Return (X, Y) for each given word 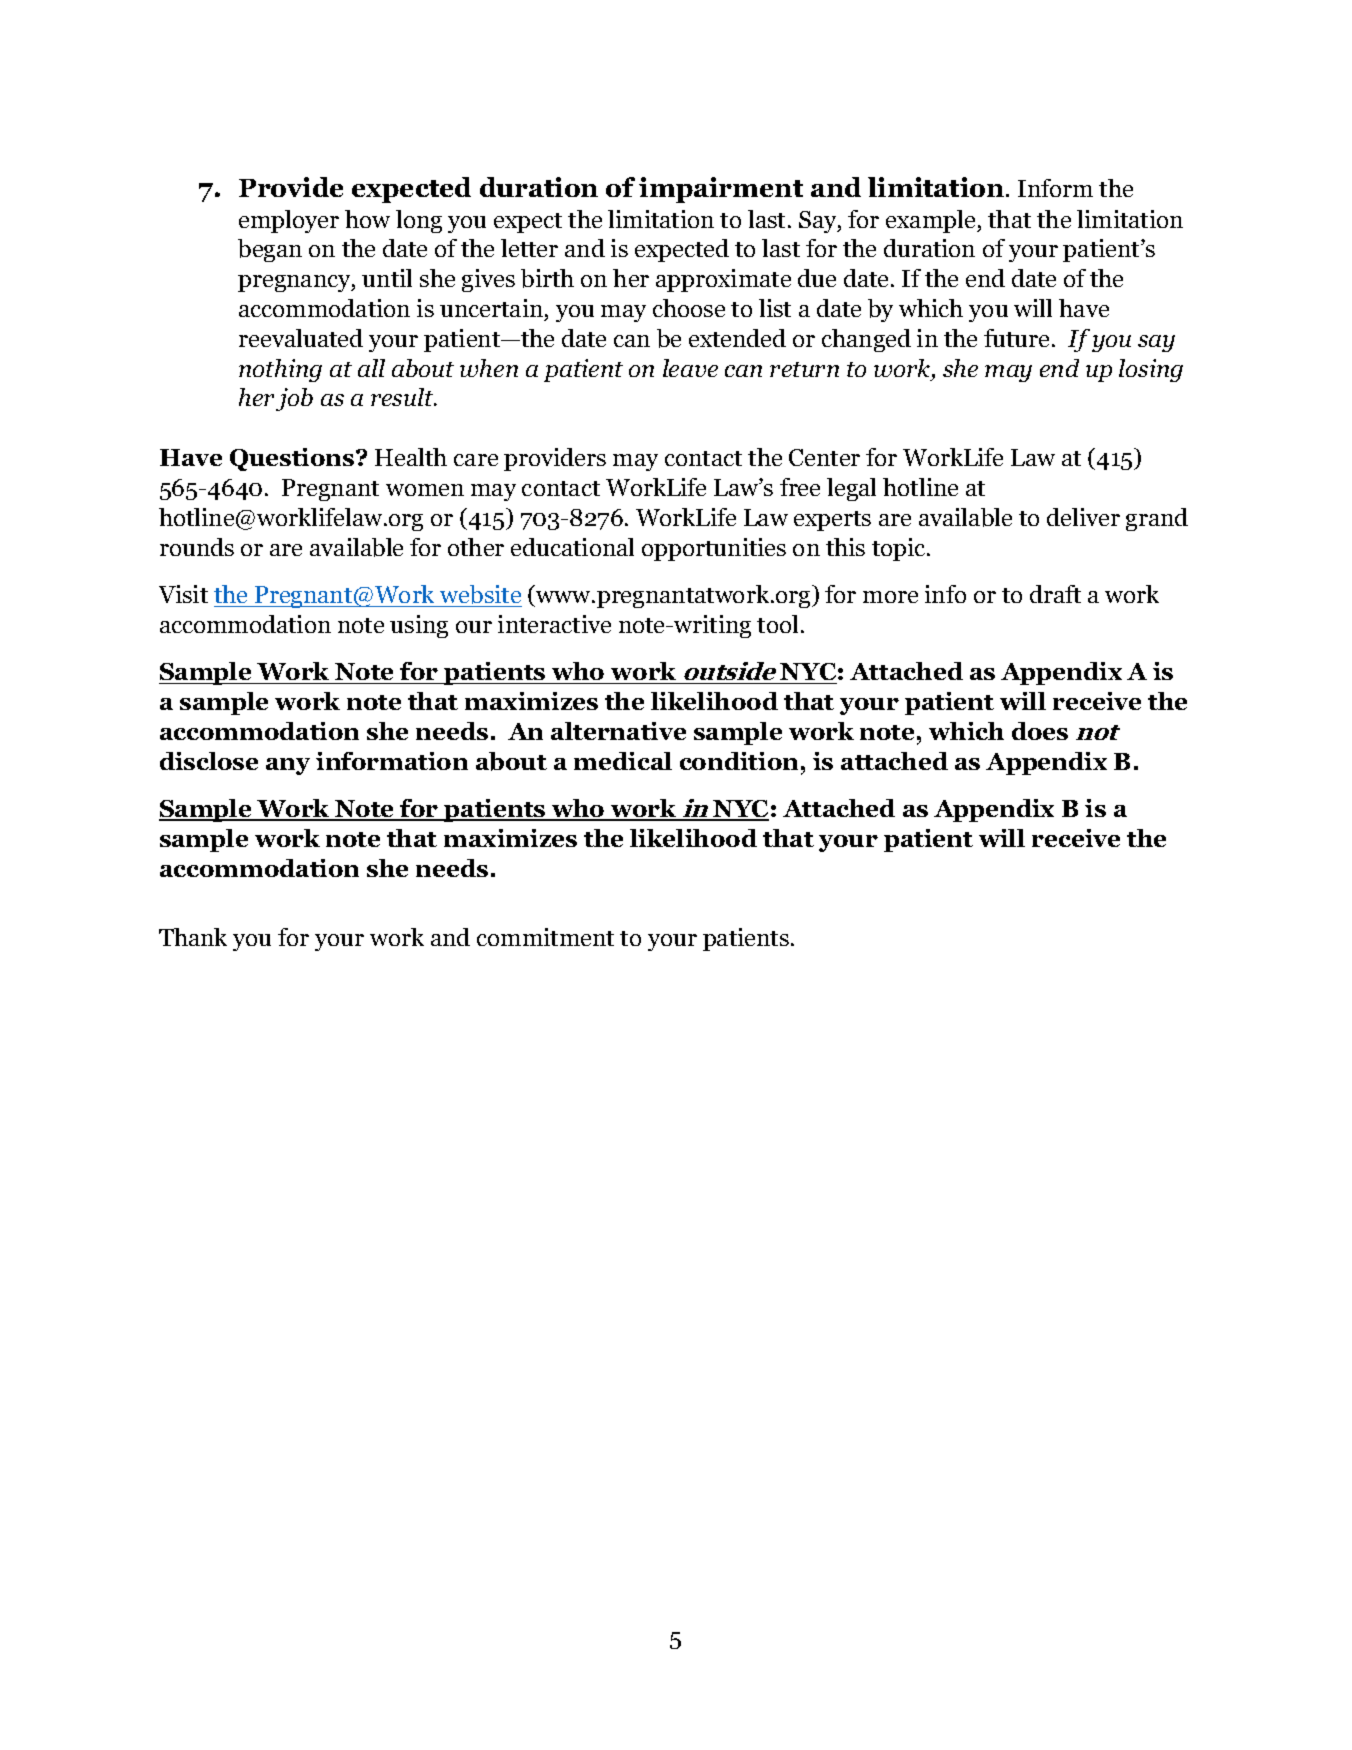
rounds (197, 547)
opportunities (714, 549)
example (932, 221)
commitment (545, 937)
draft (1055, 594)
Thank (193, 937)
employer (289, 221)
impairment (721, 190)
